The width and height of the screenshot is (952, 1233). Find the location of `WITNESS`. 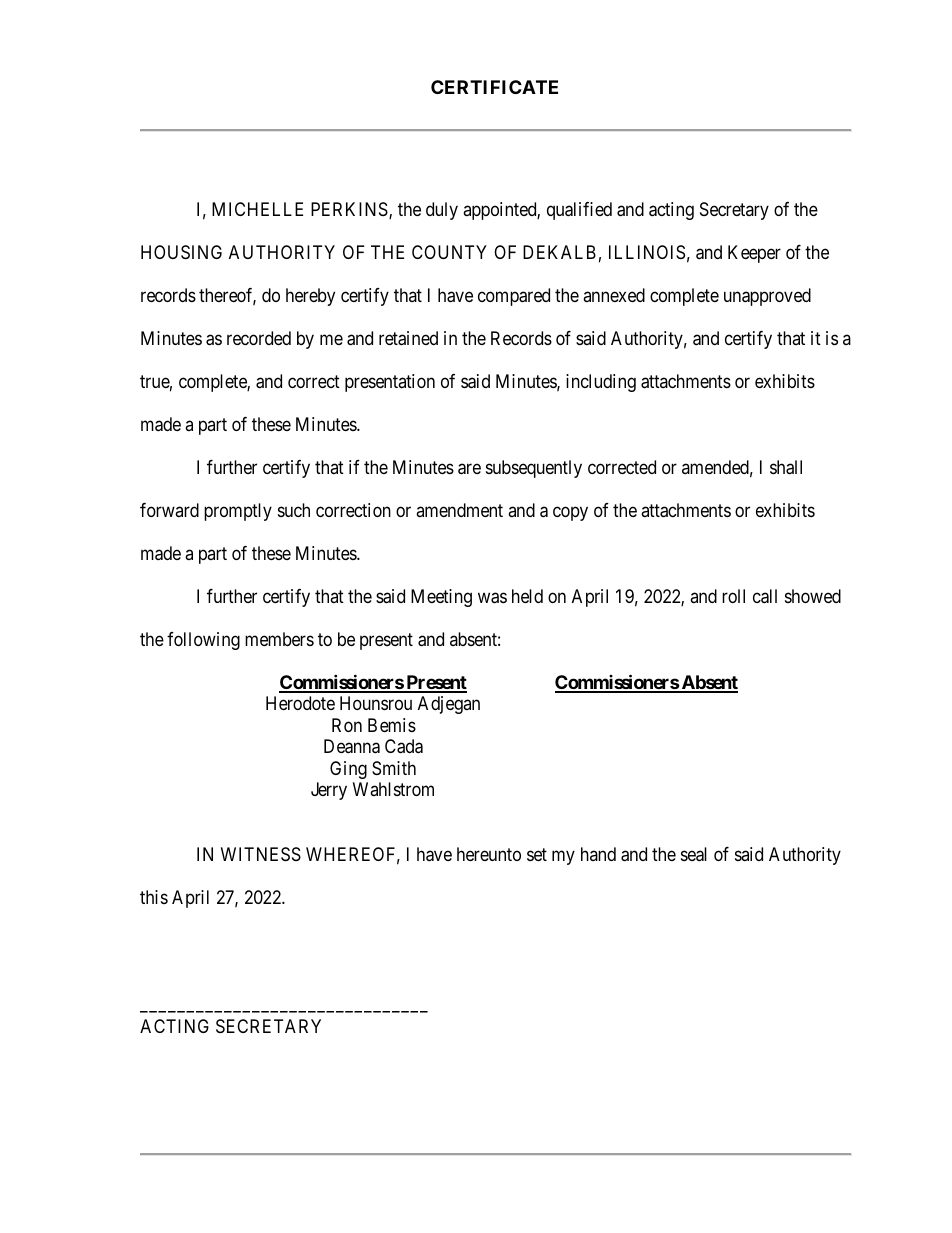

WITNESS is located at coordinates (261, 854).
